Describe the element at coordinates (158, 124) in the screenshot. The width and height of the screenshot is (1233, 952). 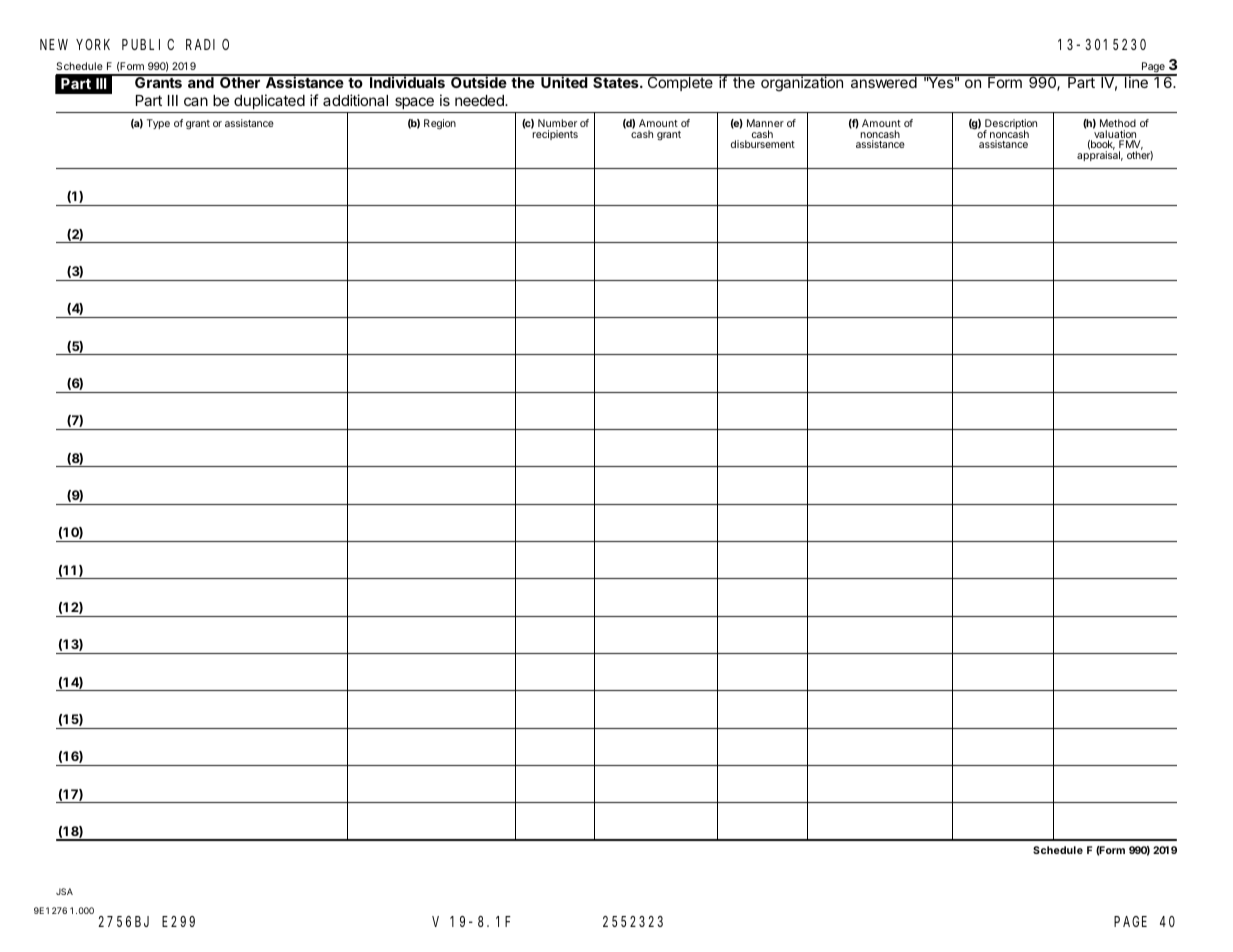
I see `Type` at that location.
